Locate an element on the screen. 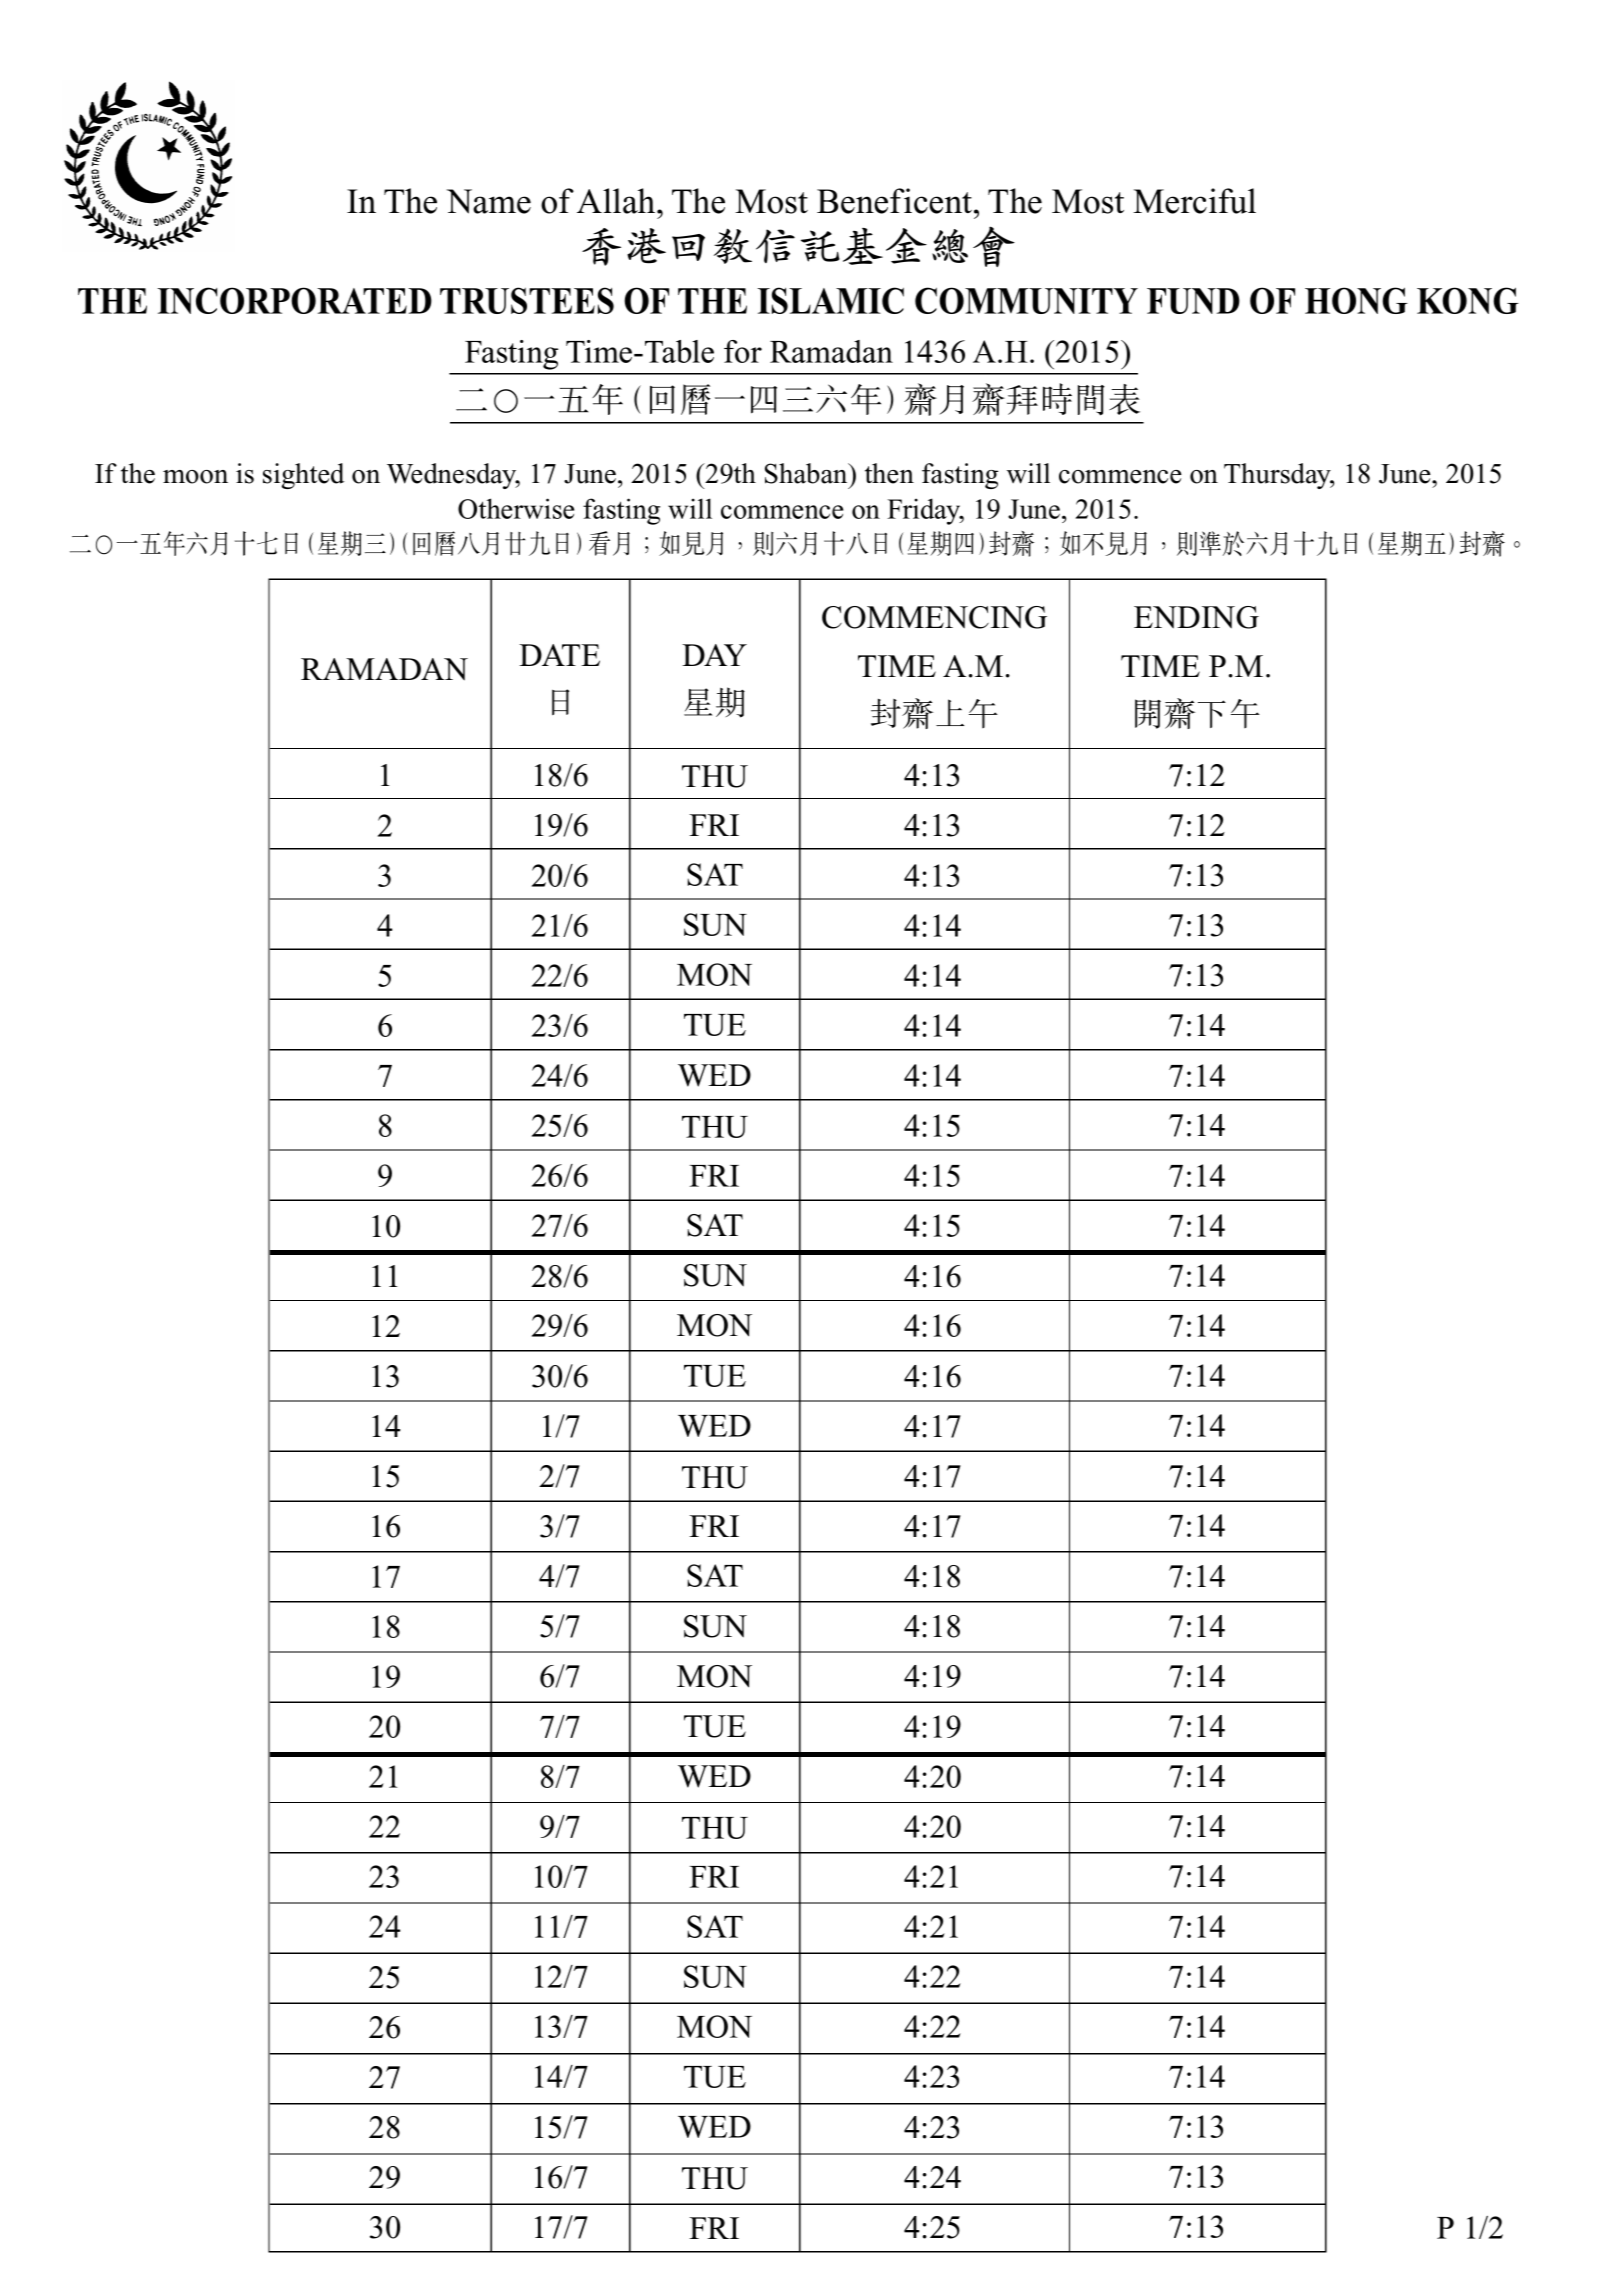 This screenshot has width=1597, height=2291. then is located at coordinates (889, 473).
